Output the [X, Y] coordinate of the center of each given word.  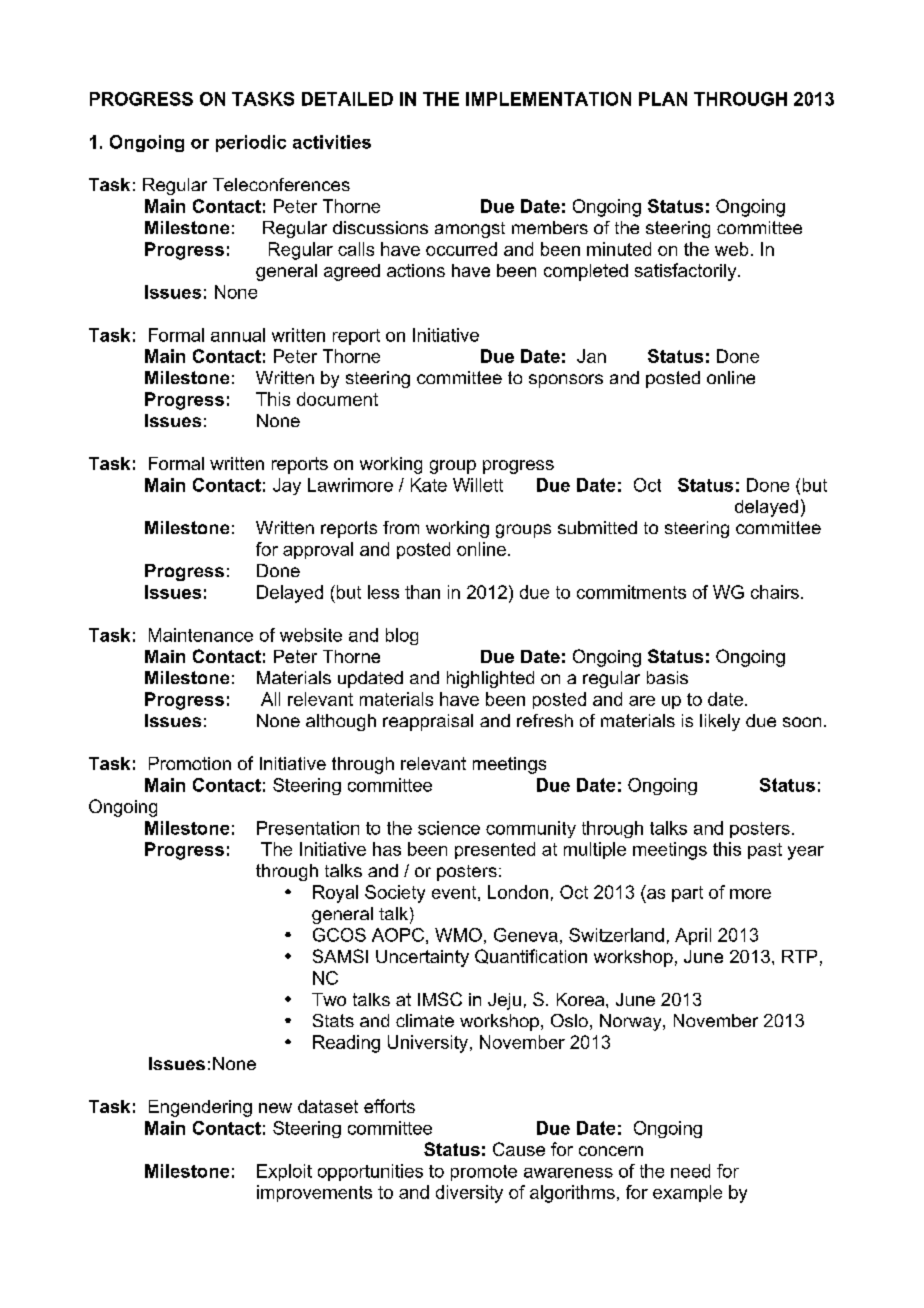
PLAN [663, 99]
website [311, 635]
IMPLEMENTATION [548, 99]
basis [667, 677]
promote [484, 1173]
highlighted [490, 679]
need [690, 1171]
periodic [251, 143]
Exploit [284, 1172]
